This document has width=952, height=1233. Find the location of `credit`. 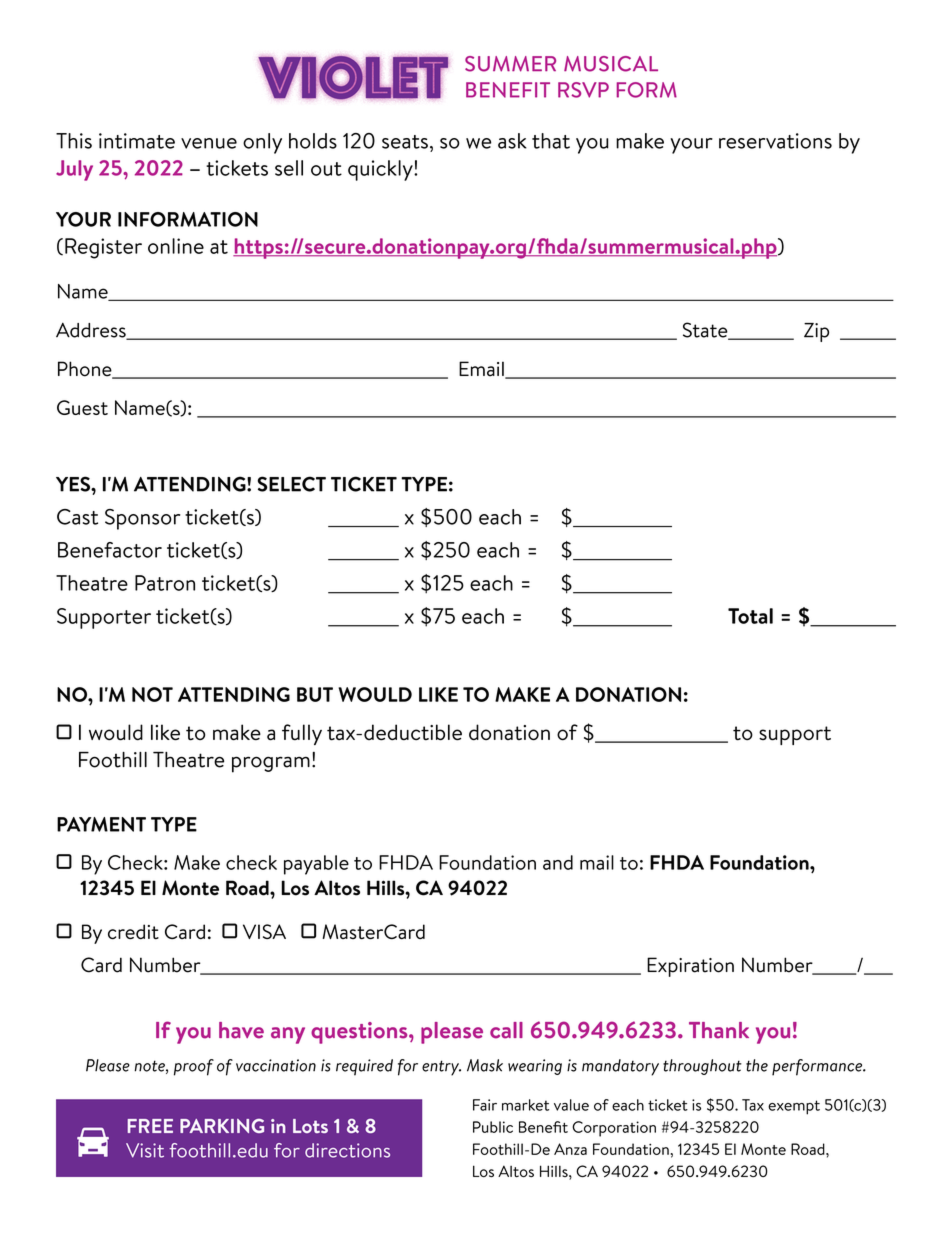

credit is located at coordinates (133, 932).
